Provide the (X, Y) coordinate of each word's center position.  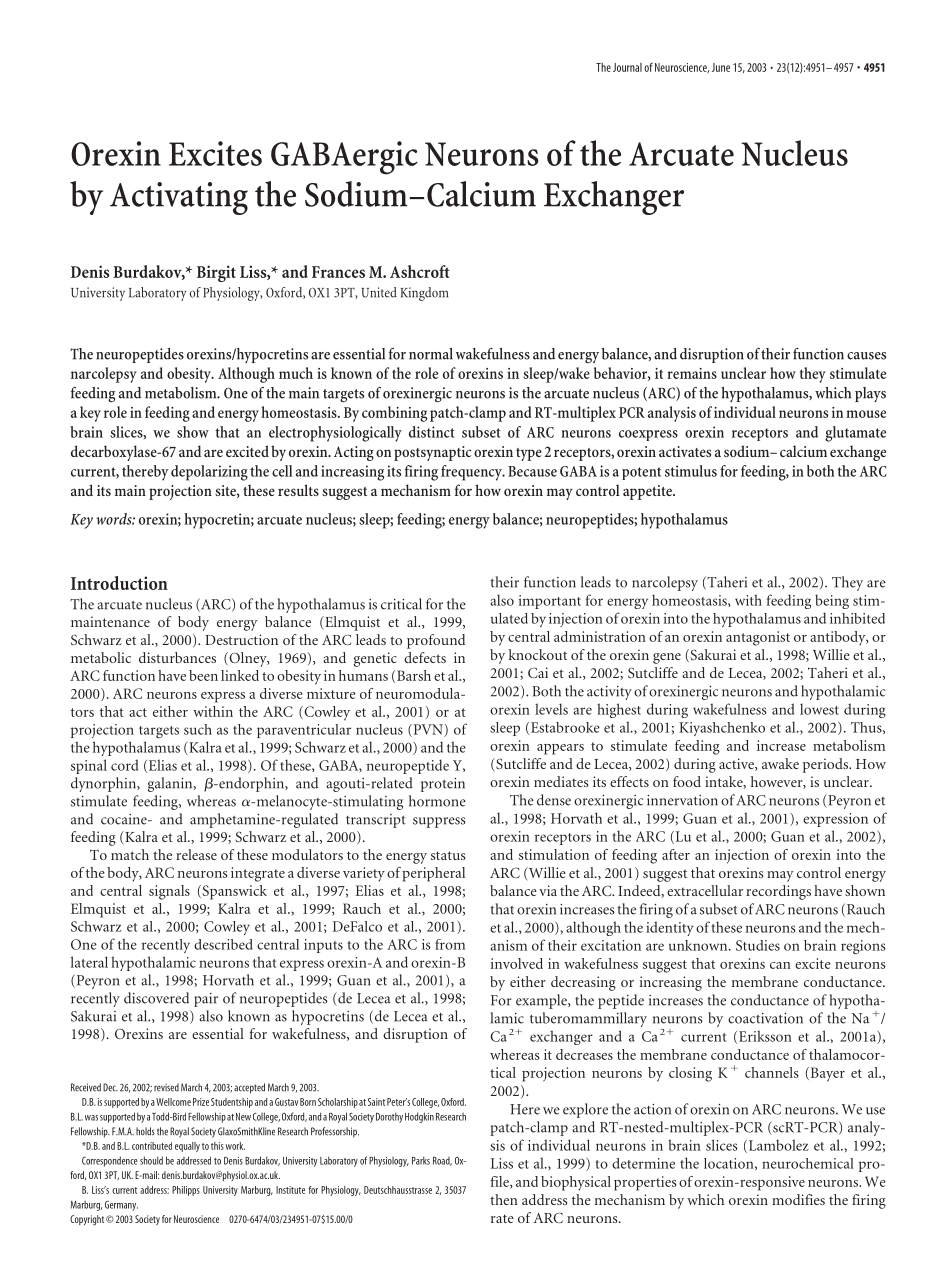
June (721, 67)
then (504, 1199)
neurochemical (808, 1163)
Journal (627, 67)
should (151, 1160)
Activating (179, 198)
